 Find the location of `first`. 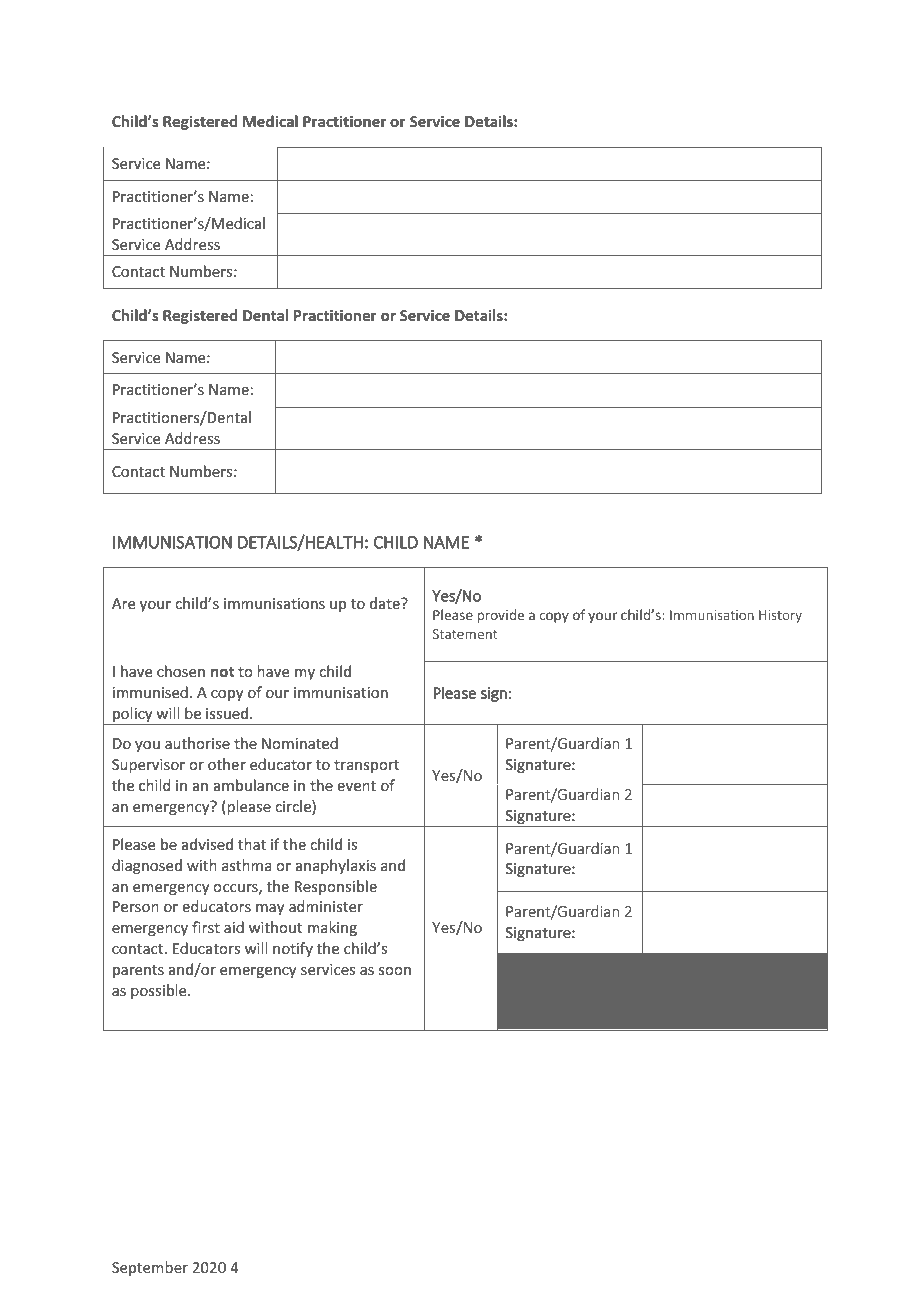

first is located at coordinates (206, 927).
